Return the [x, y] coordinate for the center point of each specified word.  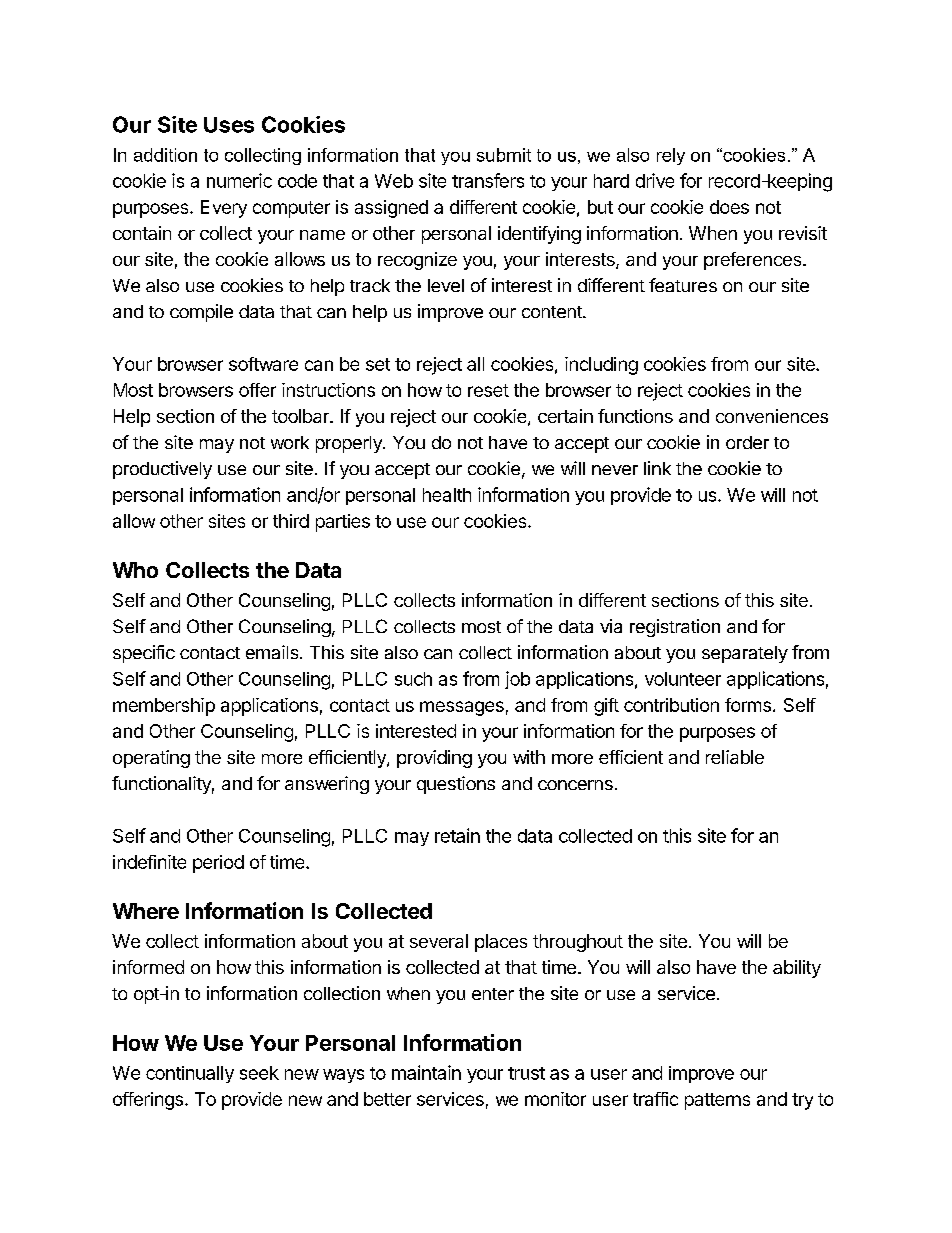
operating [151, 759]
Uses [229, 125]
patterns [717, 1101]
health [447, 495]
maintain [426, 1072]
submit [504, 155]
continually [190, 1074]
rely [671, 156]
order [747, 442]
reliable [735, 757]
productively [162, 470]
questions [456, 785]
